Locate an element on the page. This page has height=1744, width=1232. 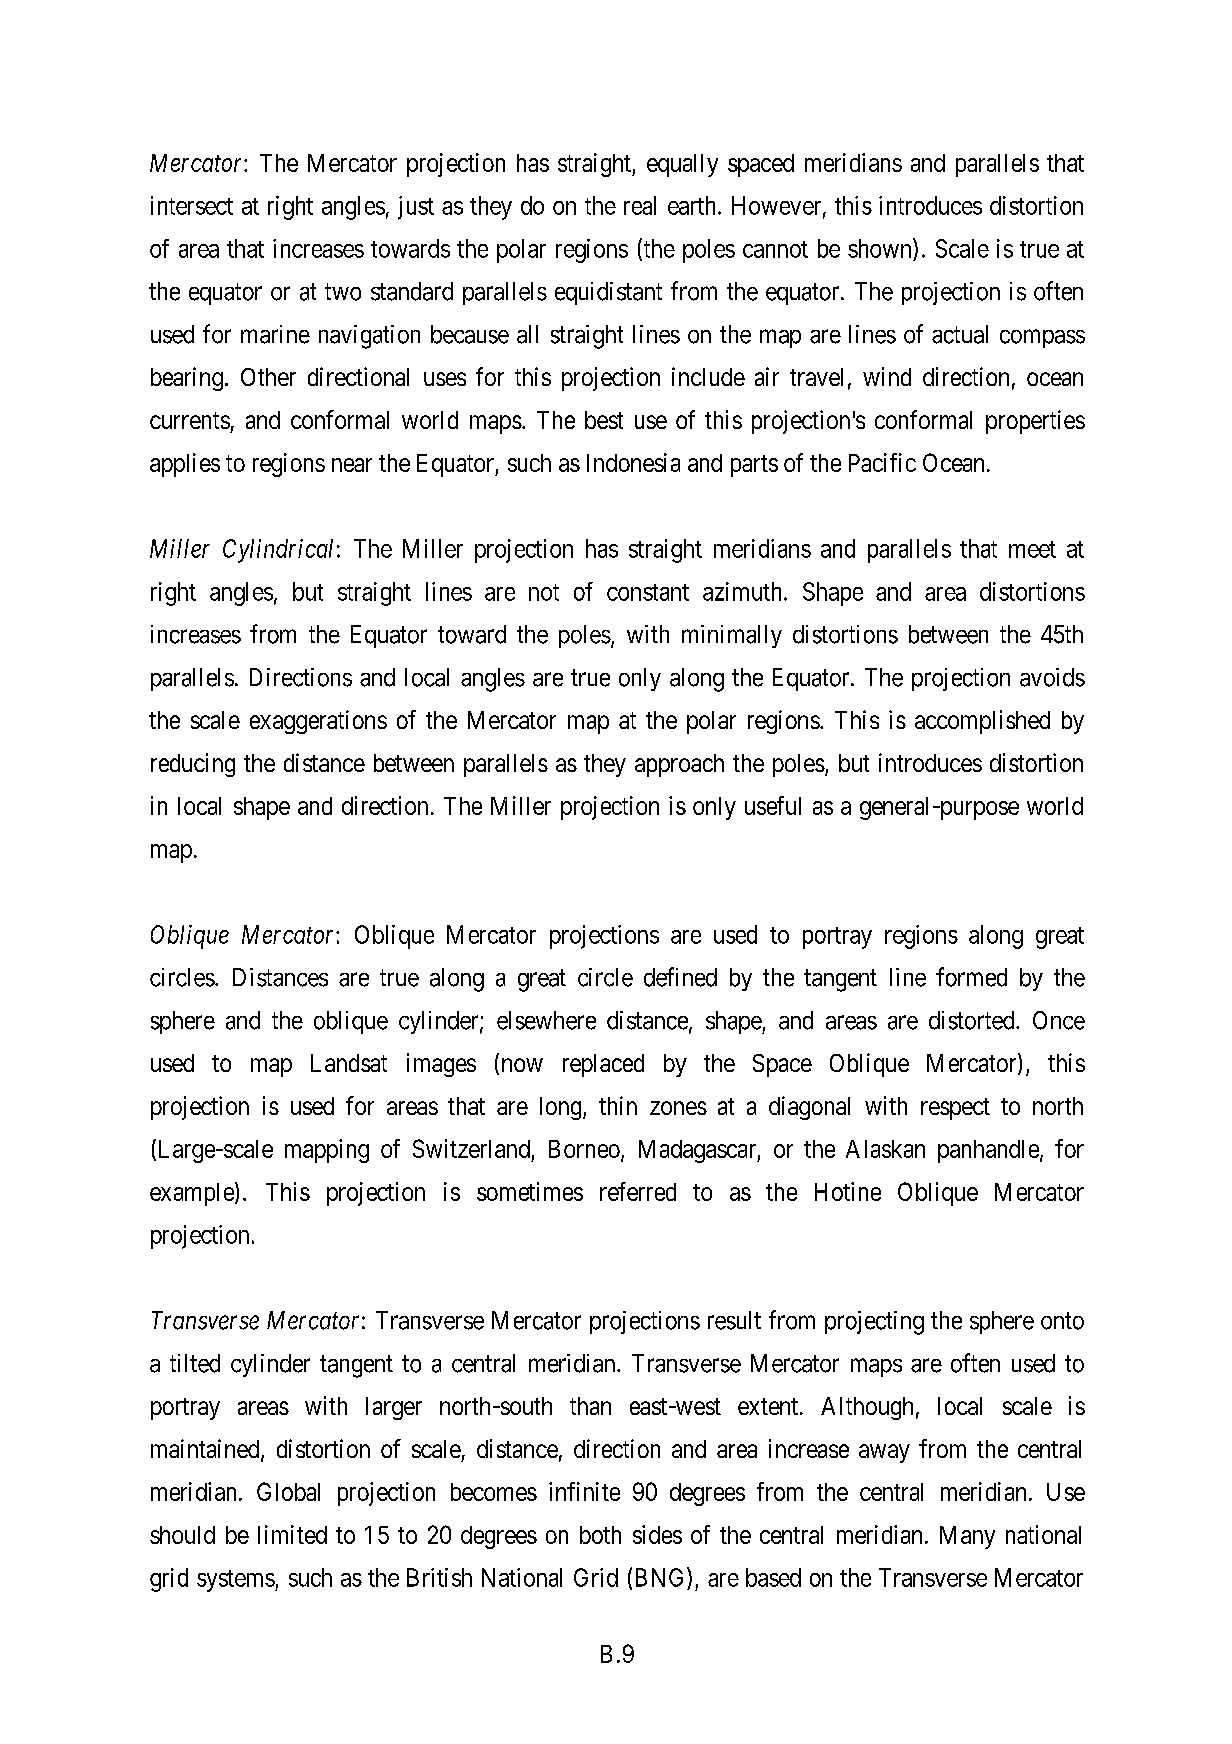
formed is located at coordinates (971, 977).
